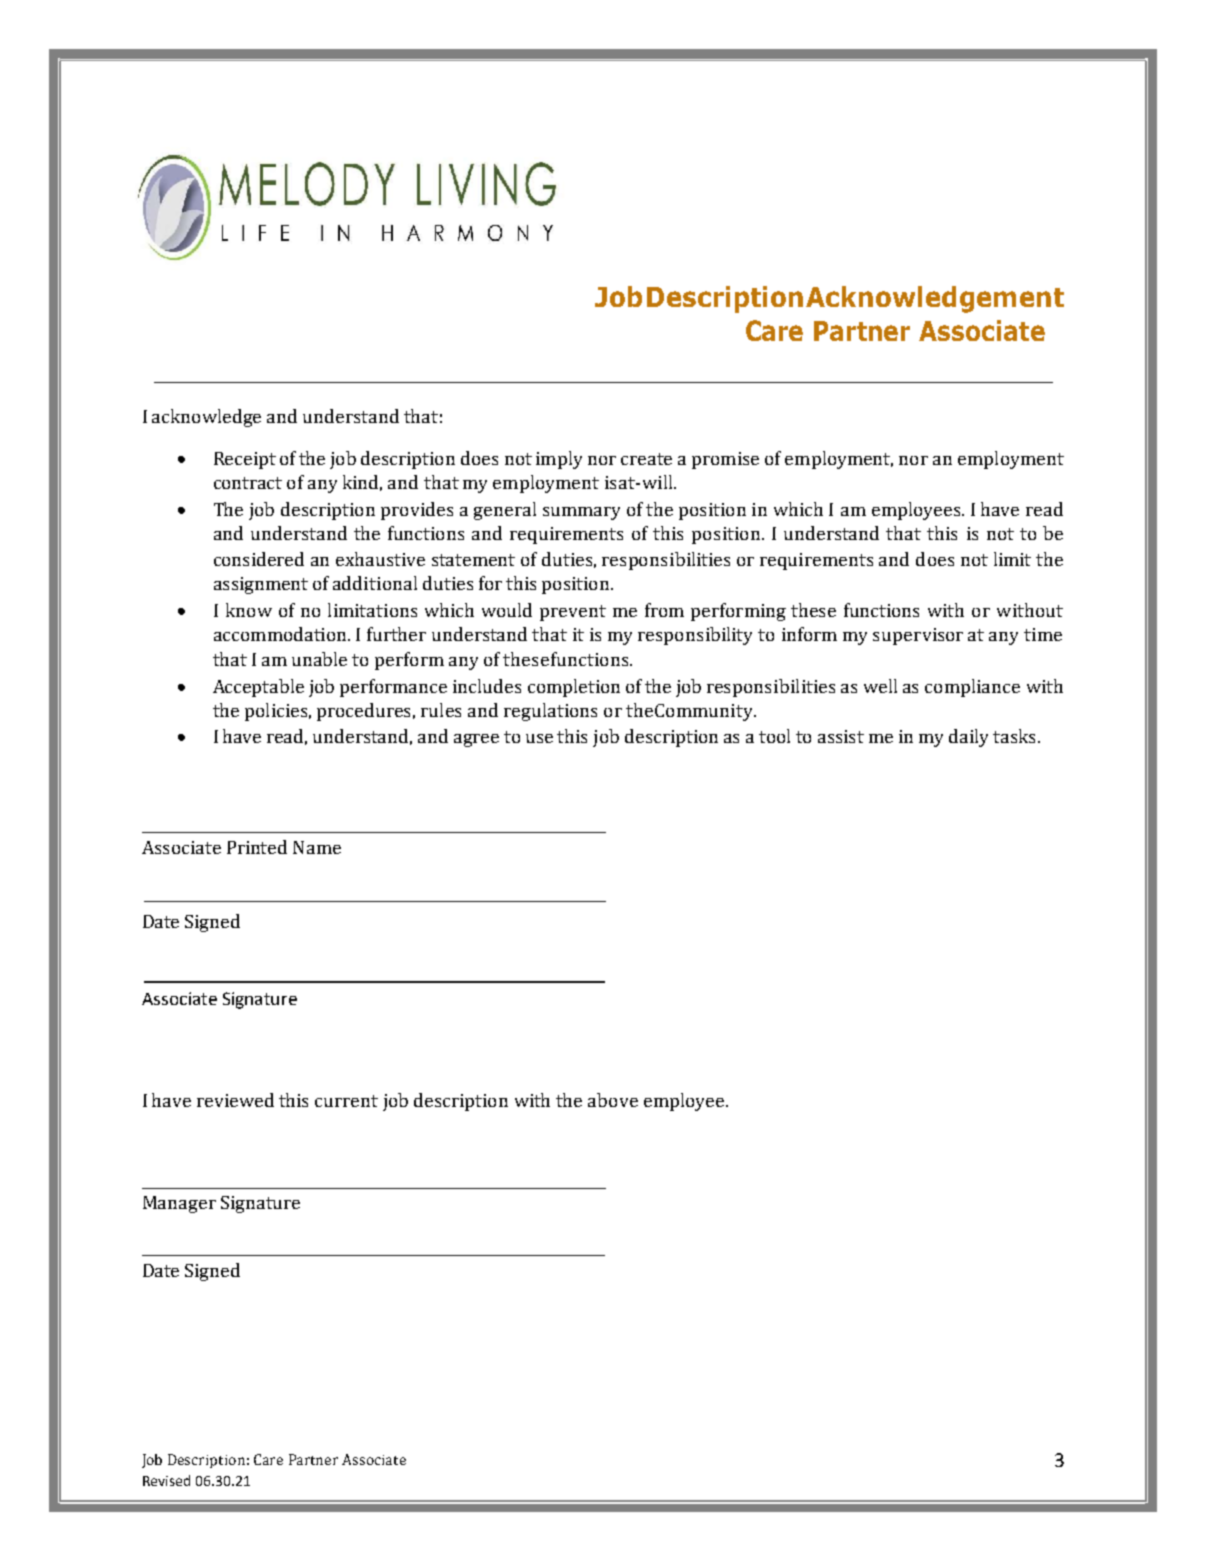  I want to click on Printed, so click(257, 847).
